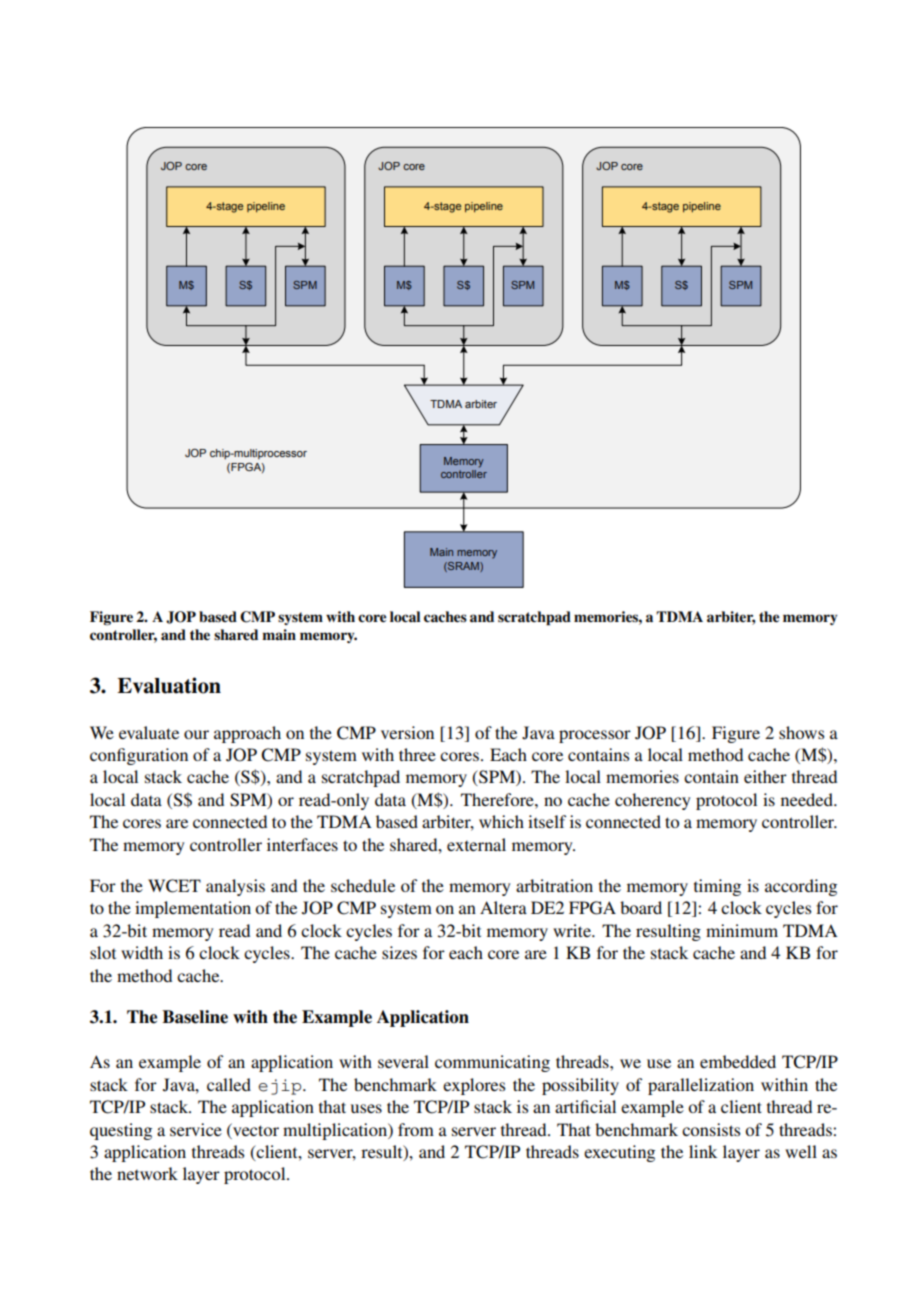 The width and height of the screenshot is (924, 1308). What do you see at coordinates (193, 909) in the screenshot?
I see `implementation` at bounding box center [193, 909].
